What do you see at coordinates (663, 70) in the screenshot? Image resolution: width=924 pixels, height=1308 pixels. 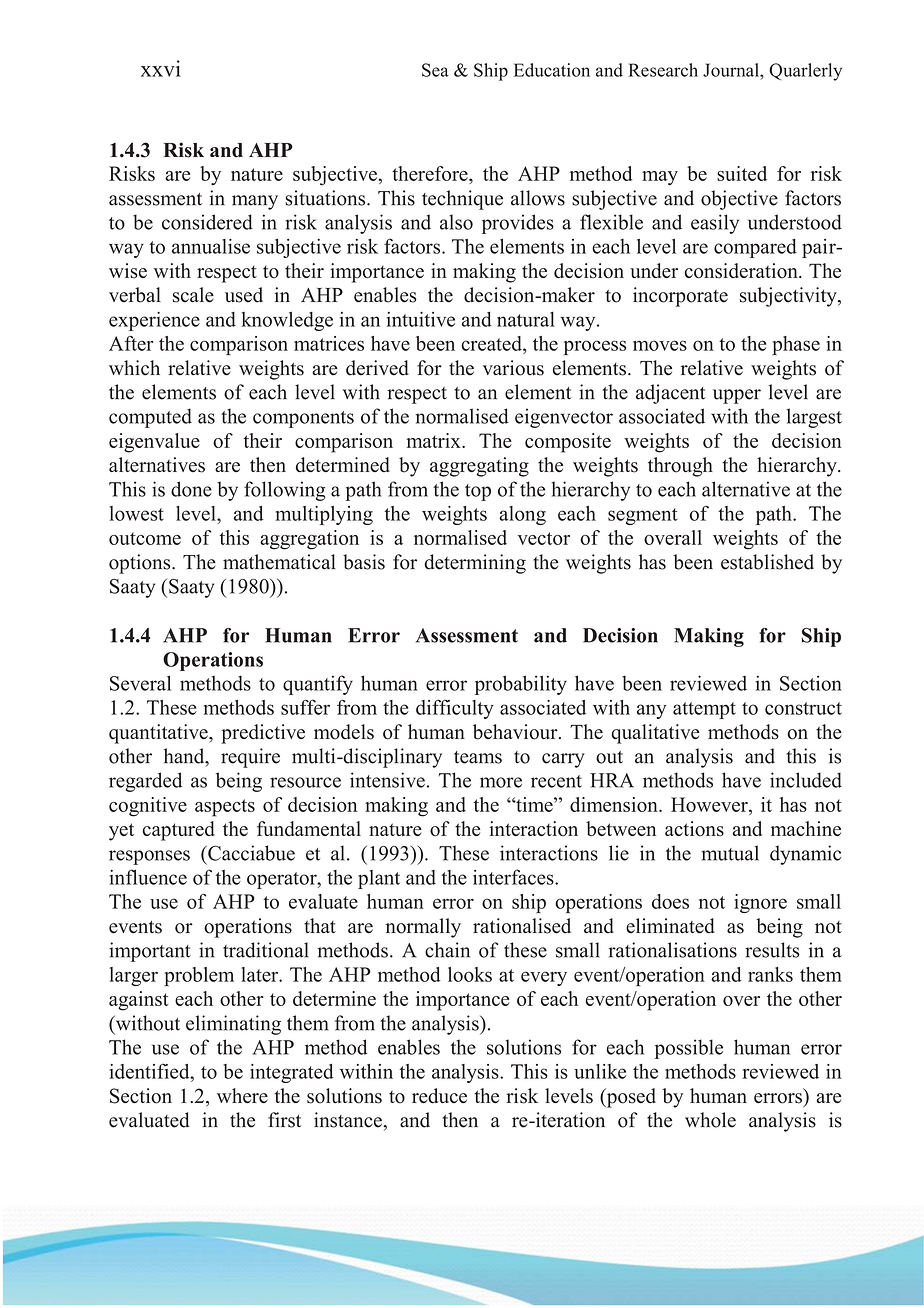 I see `Research` at bounding box center [663, 70].
